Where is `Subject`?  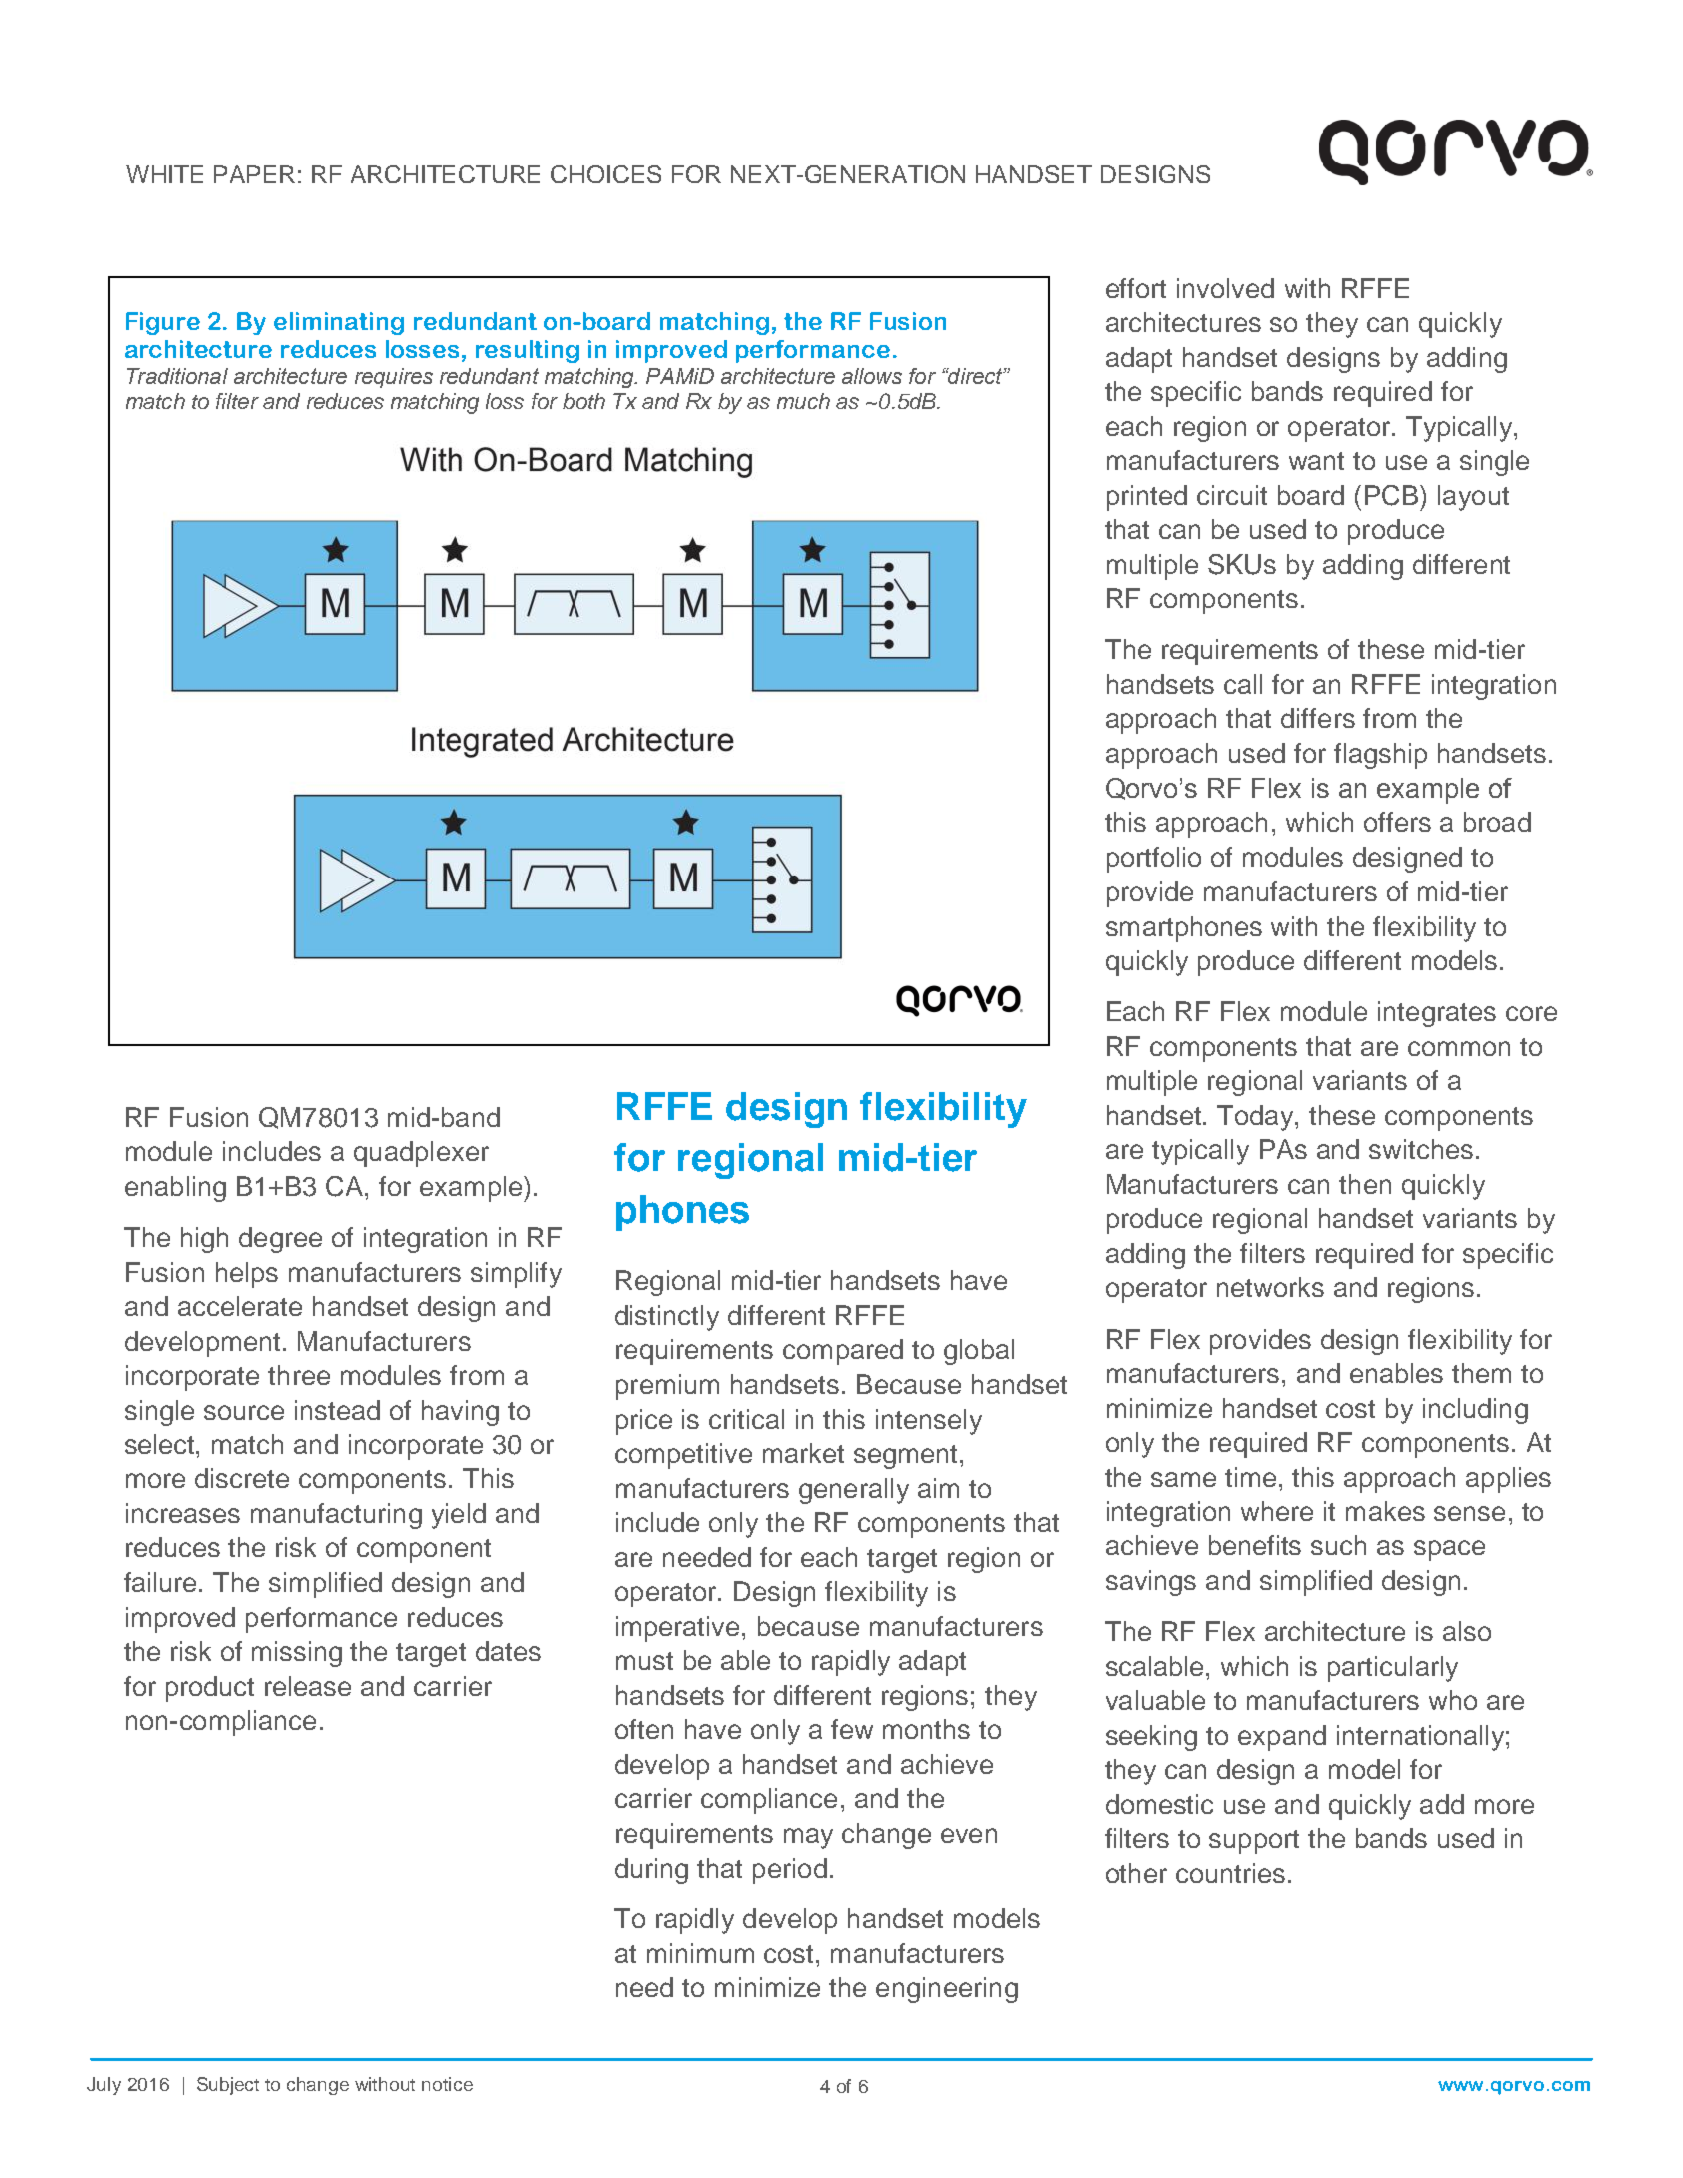
Subject is located at coordinates (228, 2086).
